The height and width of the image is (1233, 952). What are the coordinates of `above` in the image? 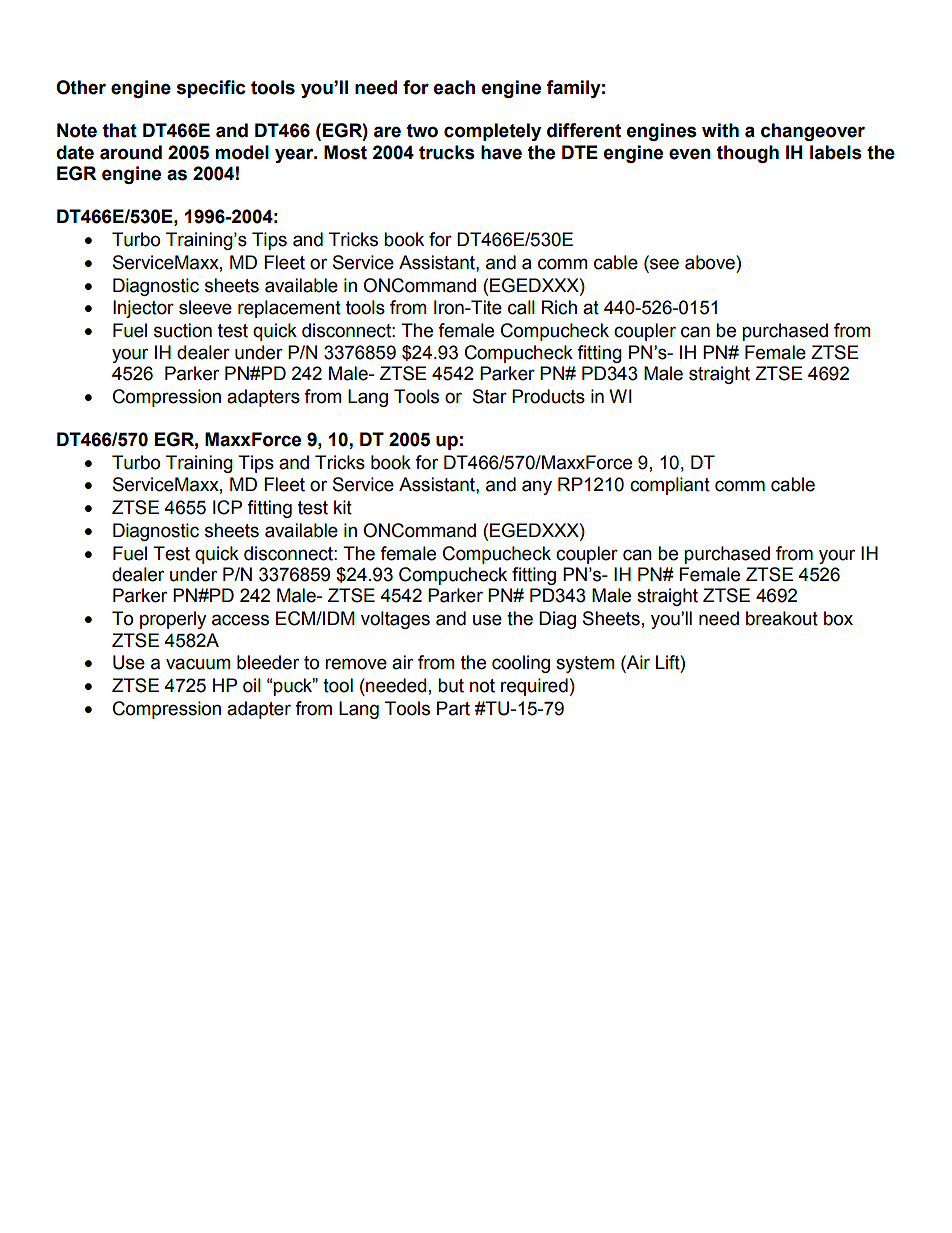 It's located at (711, 262).
